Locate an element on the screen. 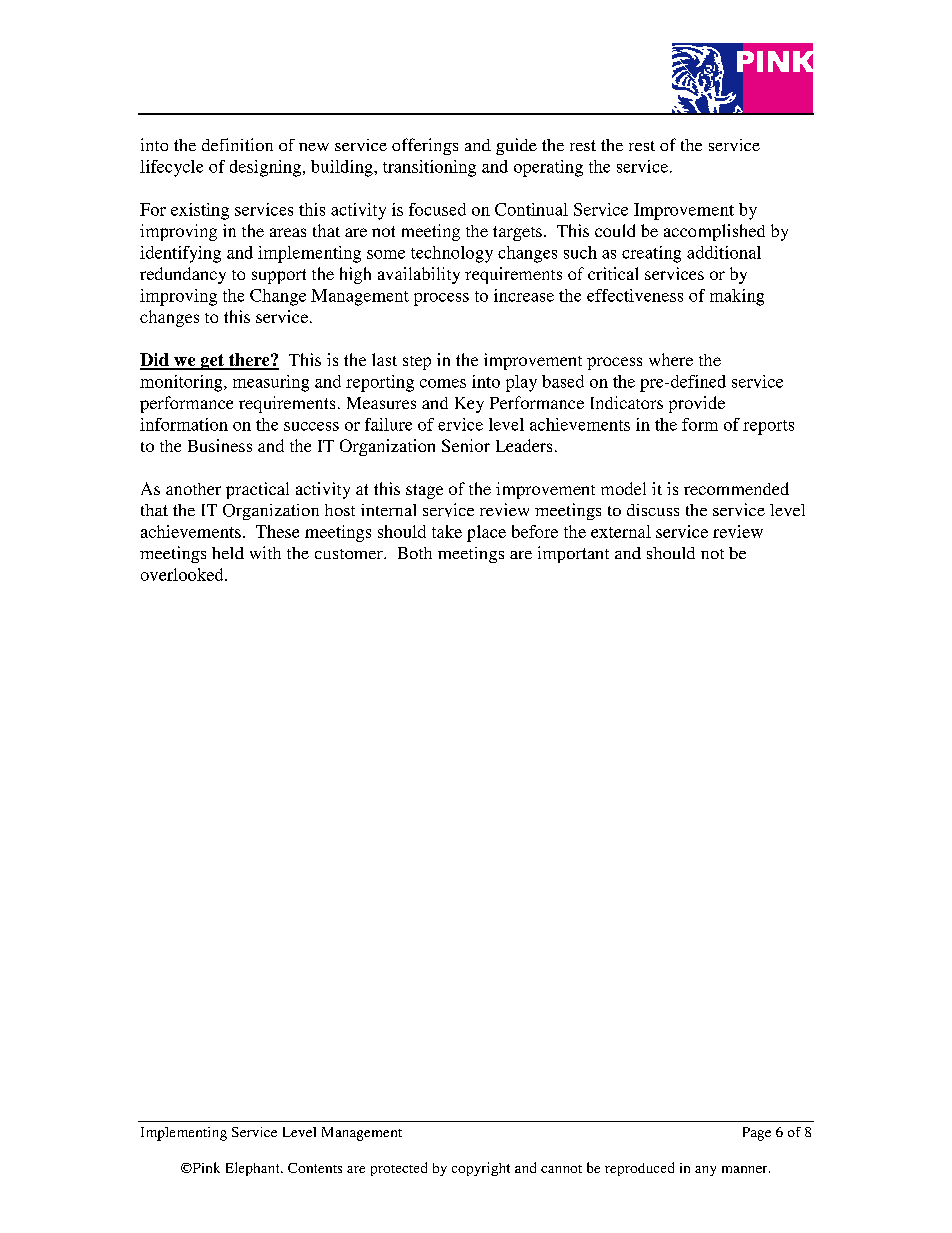  copyright is located at coordinates (481, 1169).
